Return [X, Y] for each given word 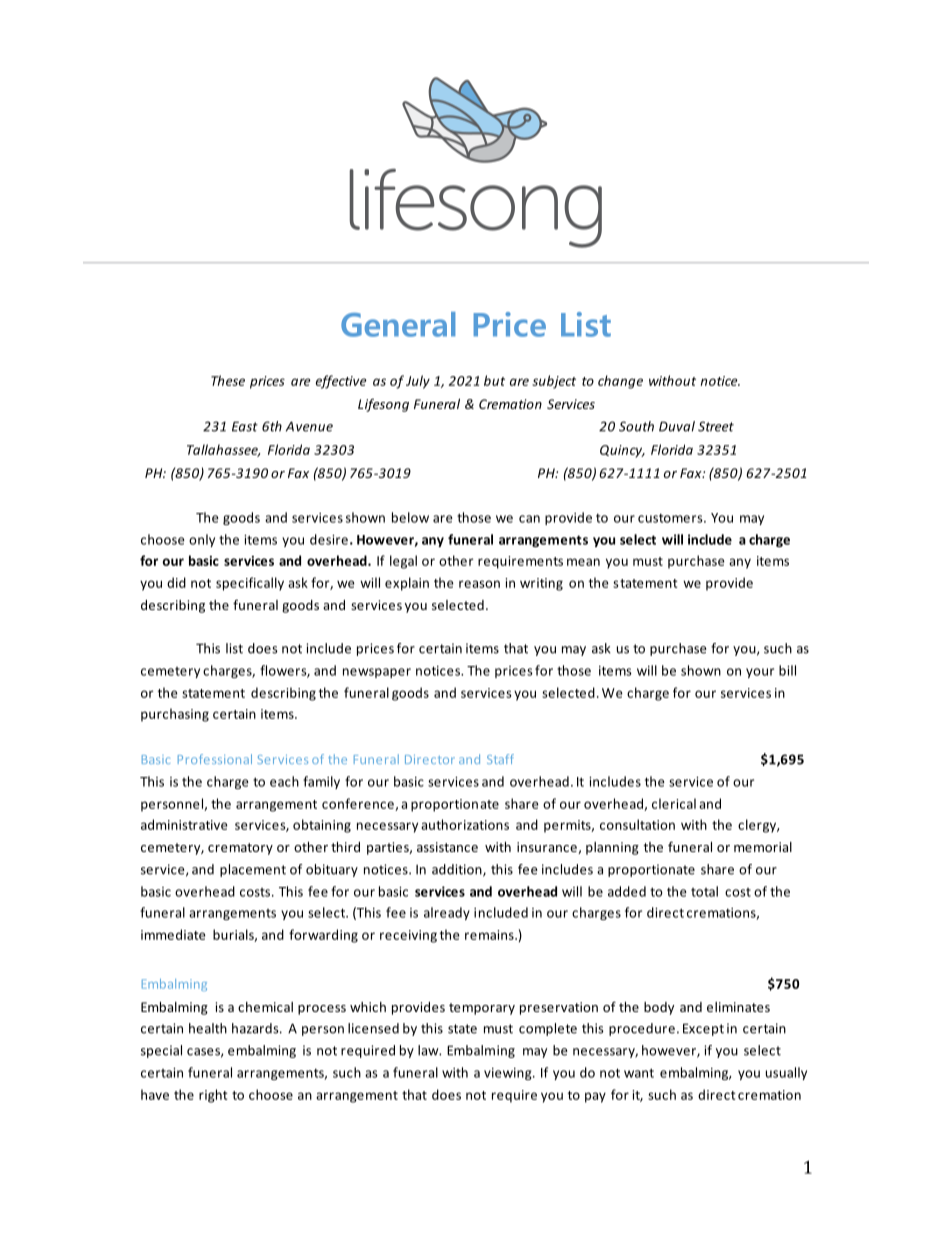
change [620, 382]
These [228, 380]
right [213, 1096]
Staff [500, 759]
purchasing [175, 715]
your [760, 673]
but [494, 380]
